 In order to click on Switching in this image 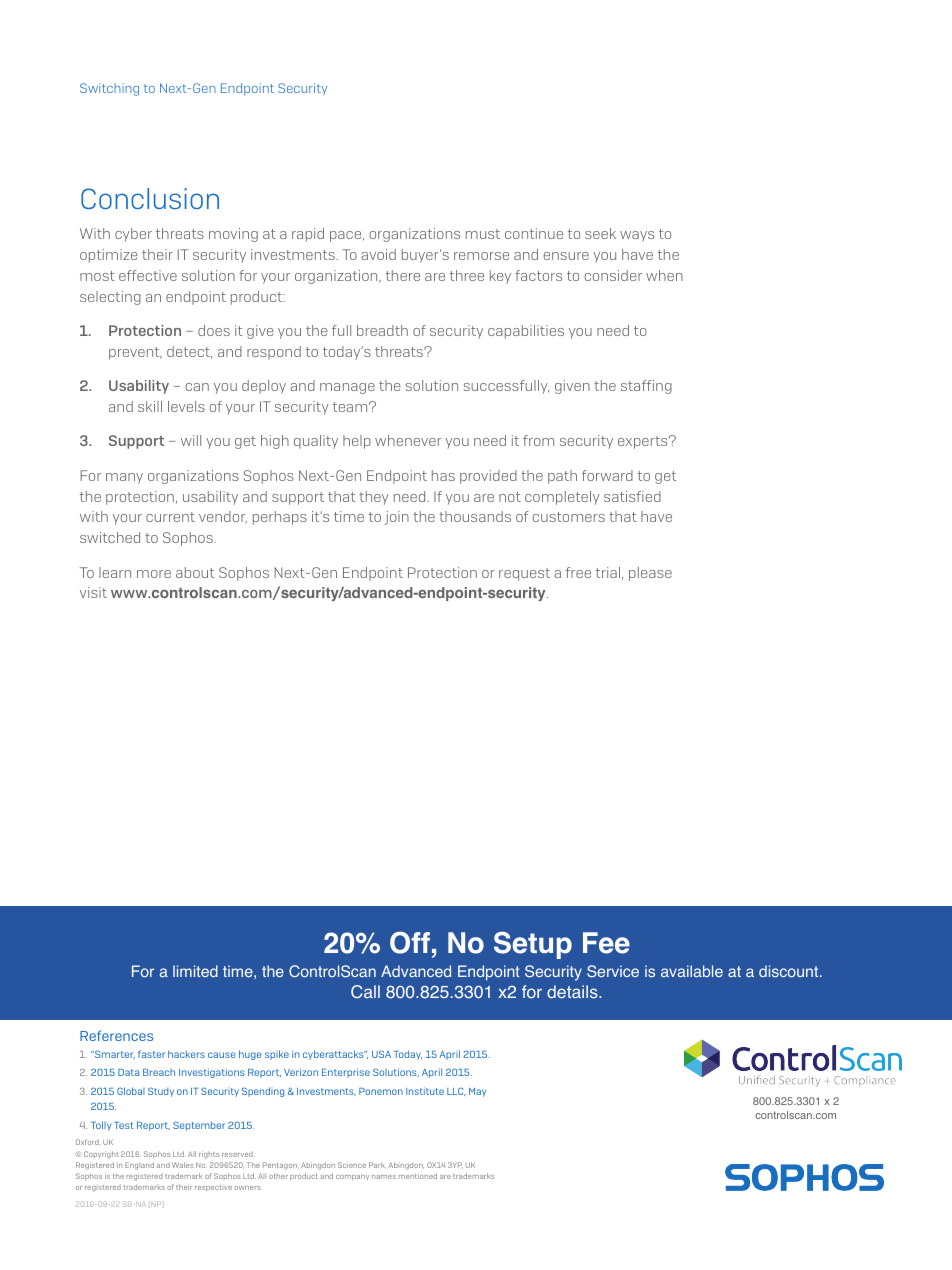, I will do `click(109, 89)`.
